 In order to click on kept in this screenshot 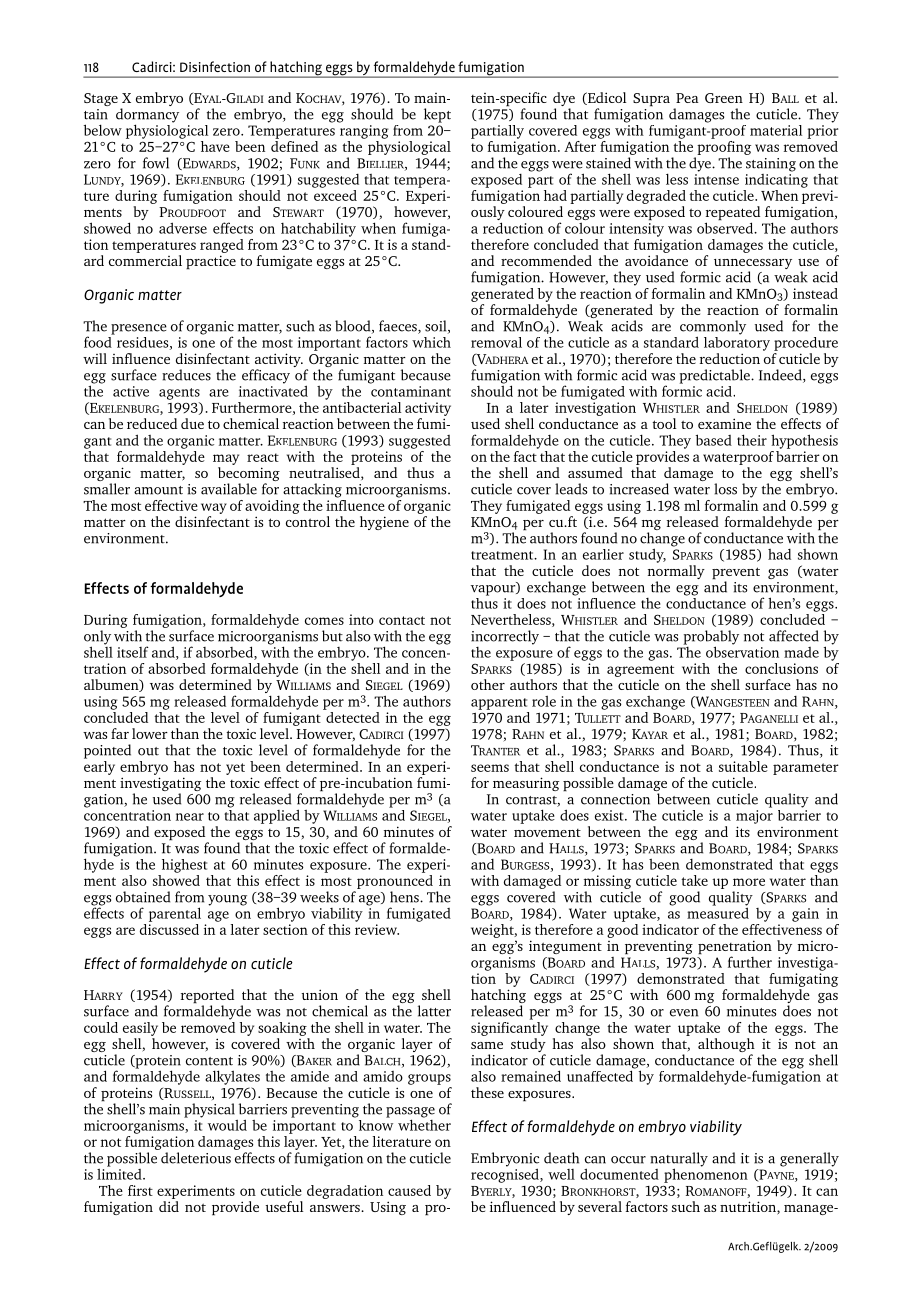, I will do `click(437, 115)`.
